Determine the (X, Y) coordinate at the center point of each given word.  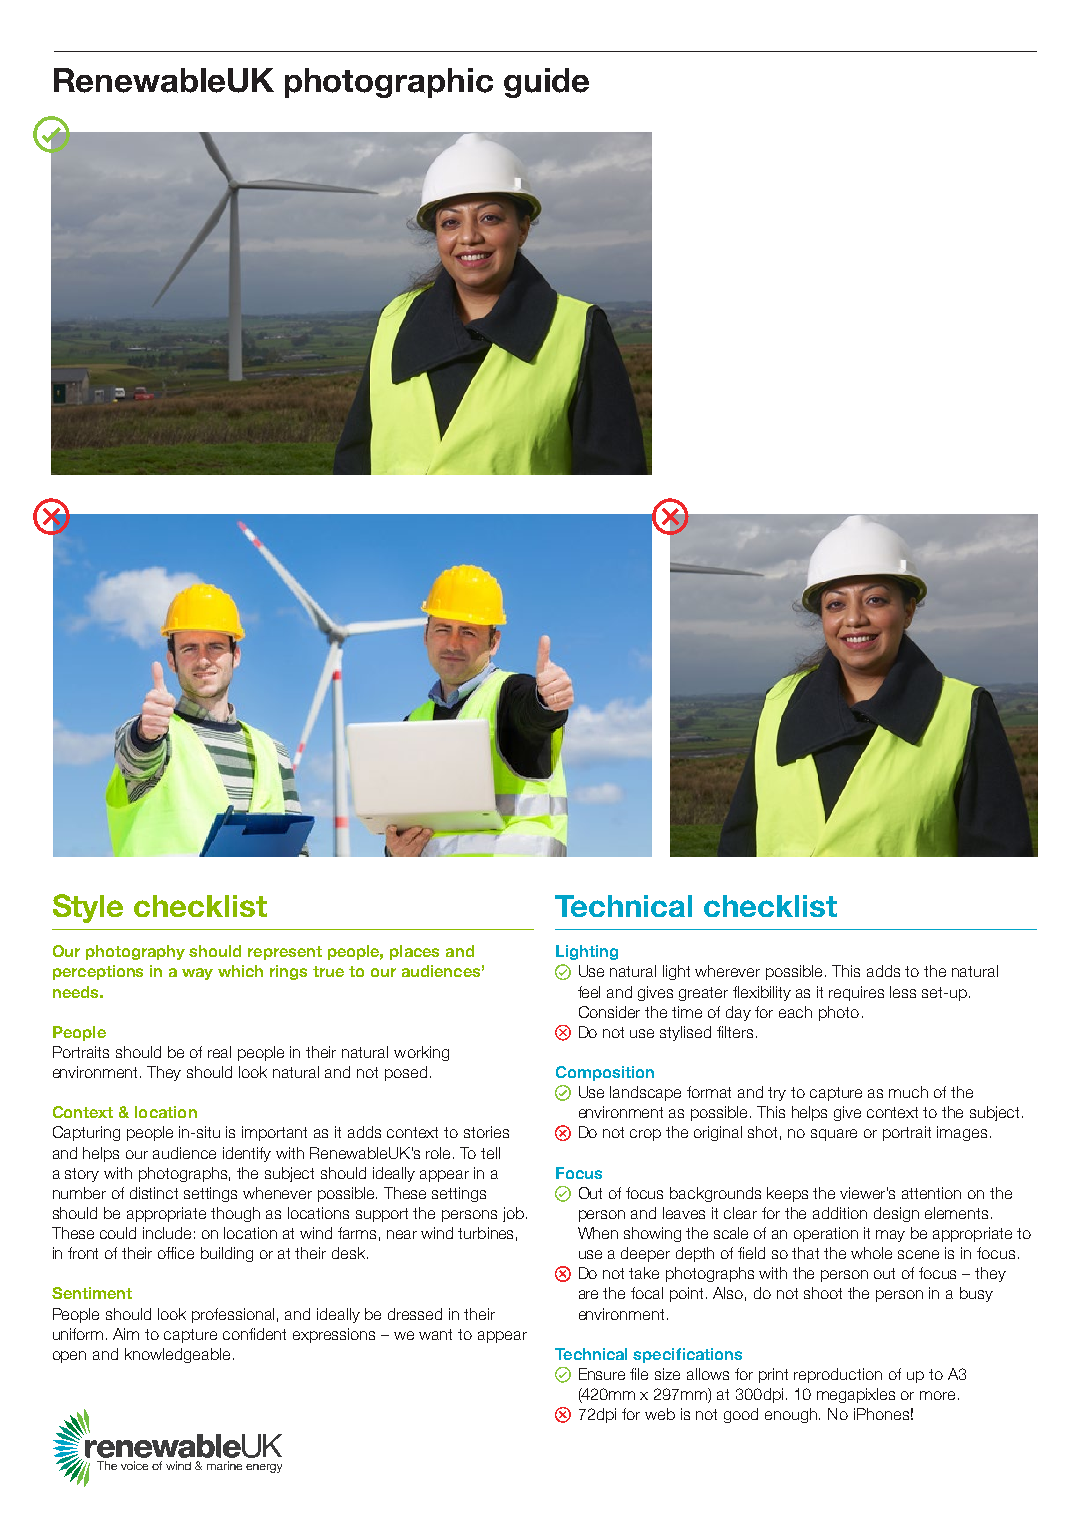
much (908, 1092)
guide (546, 83)
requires (856, 993)
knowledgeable (177, 1355)
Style (88, 908)
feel (589, 992)
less (903, 992)
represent (285, 953)
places (414, 952)
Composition (605, 1073)
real (219, 1052)
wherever (727, 971)
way (197, 974)
